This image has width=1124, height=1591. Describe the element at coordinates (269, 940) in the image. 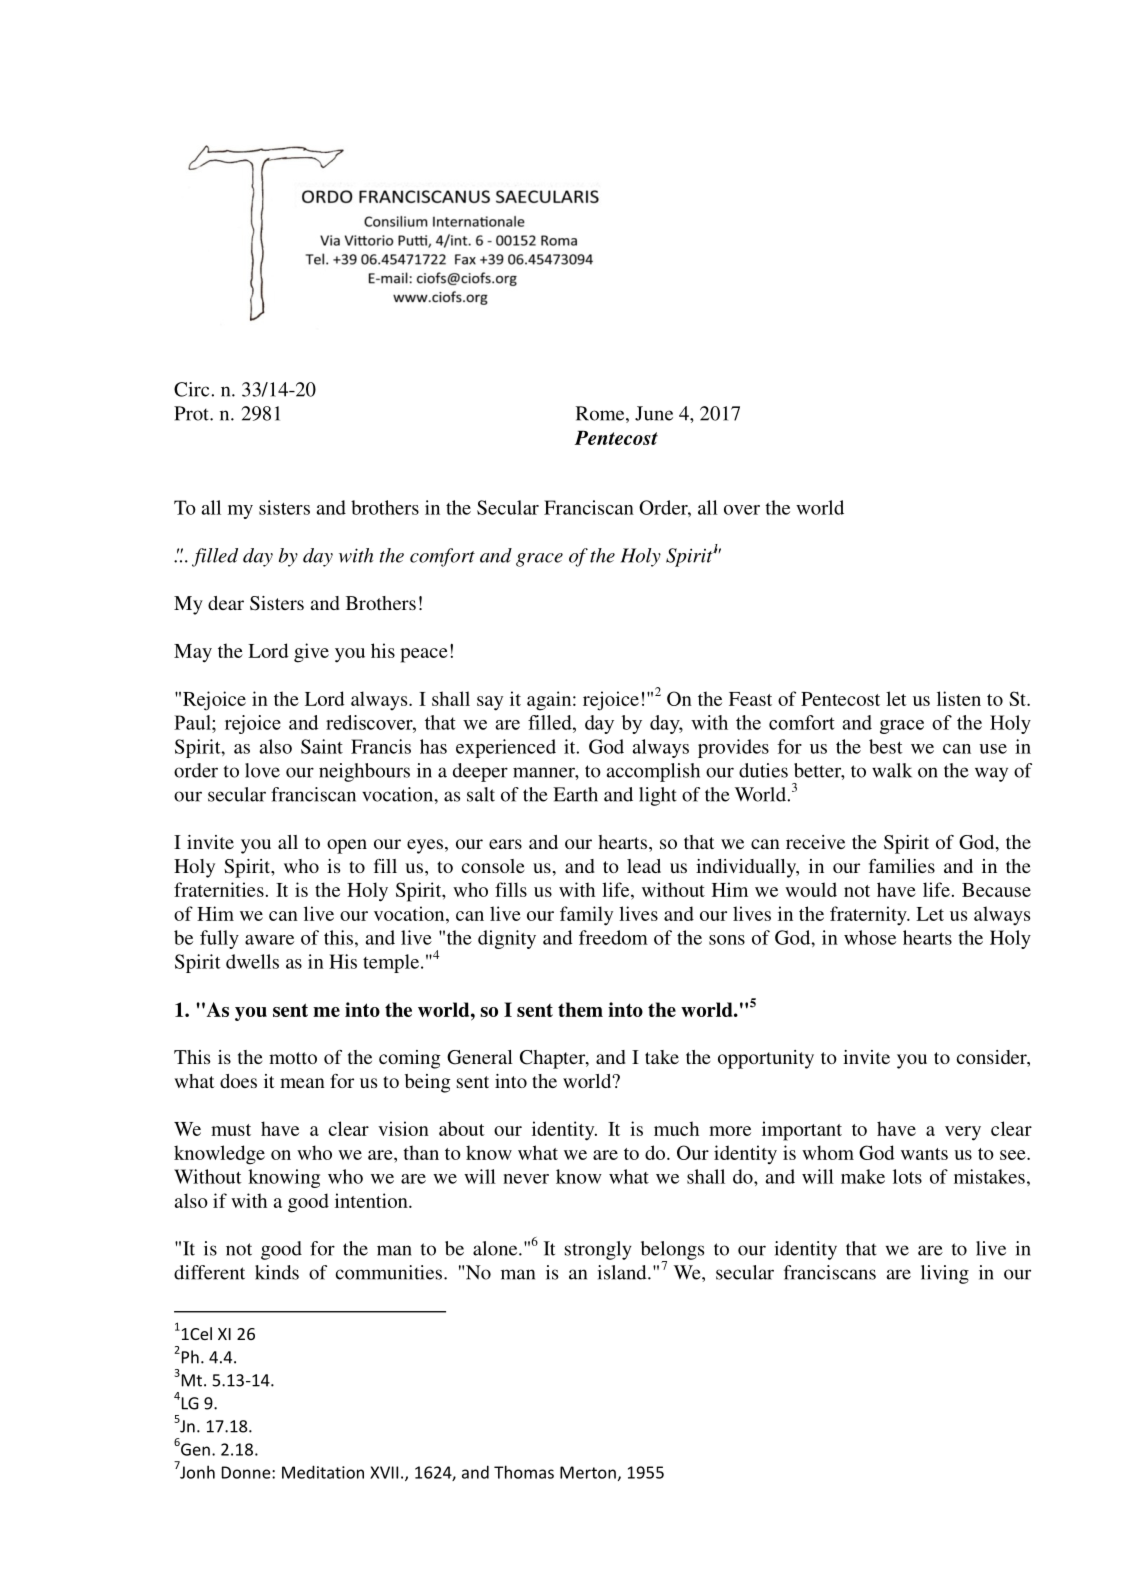

I see `aware` at that location.
